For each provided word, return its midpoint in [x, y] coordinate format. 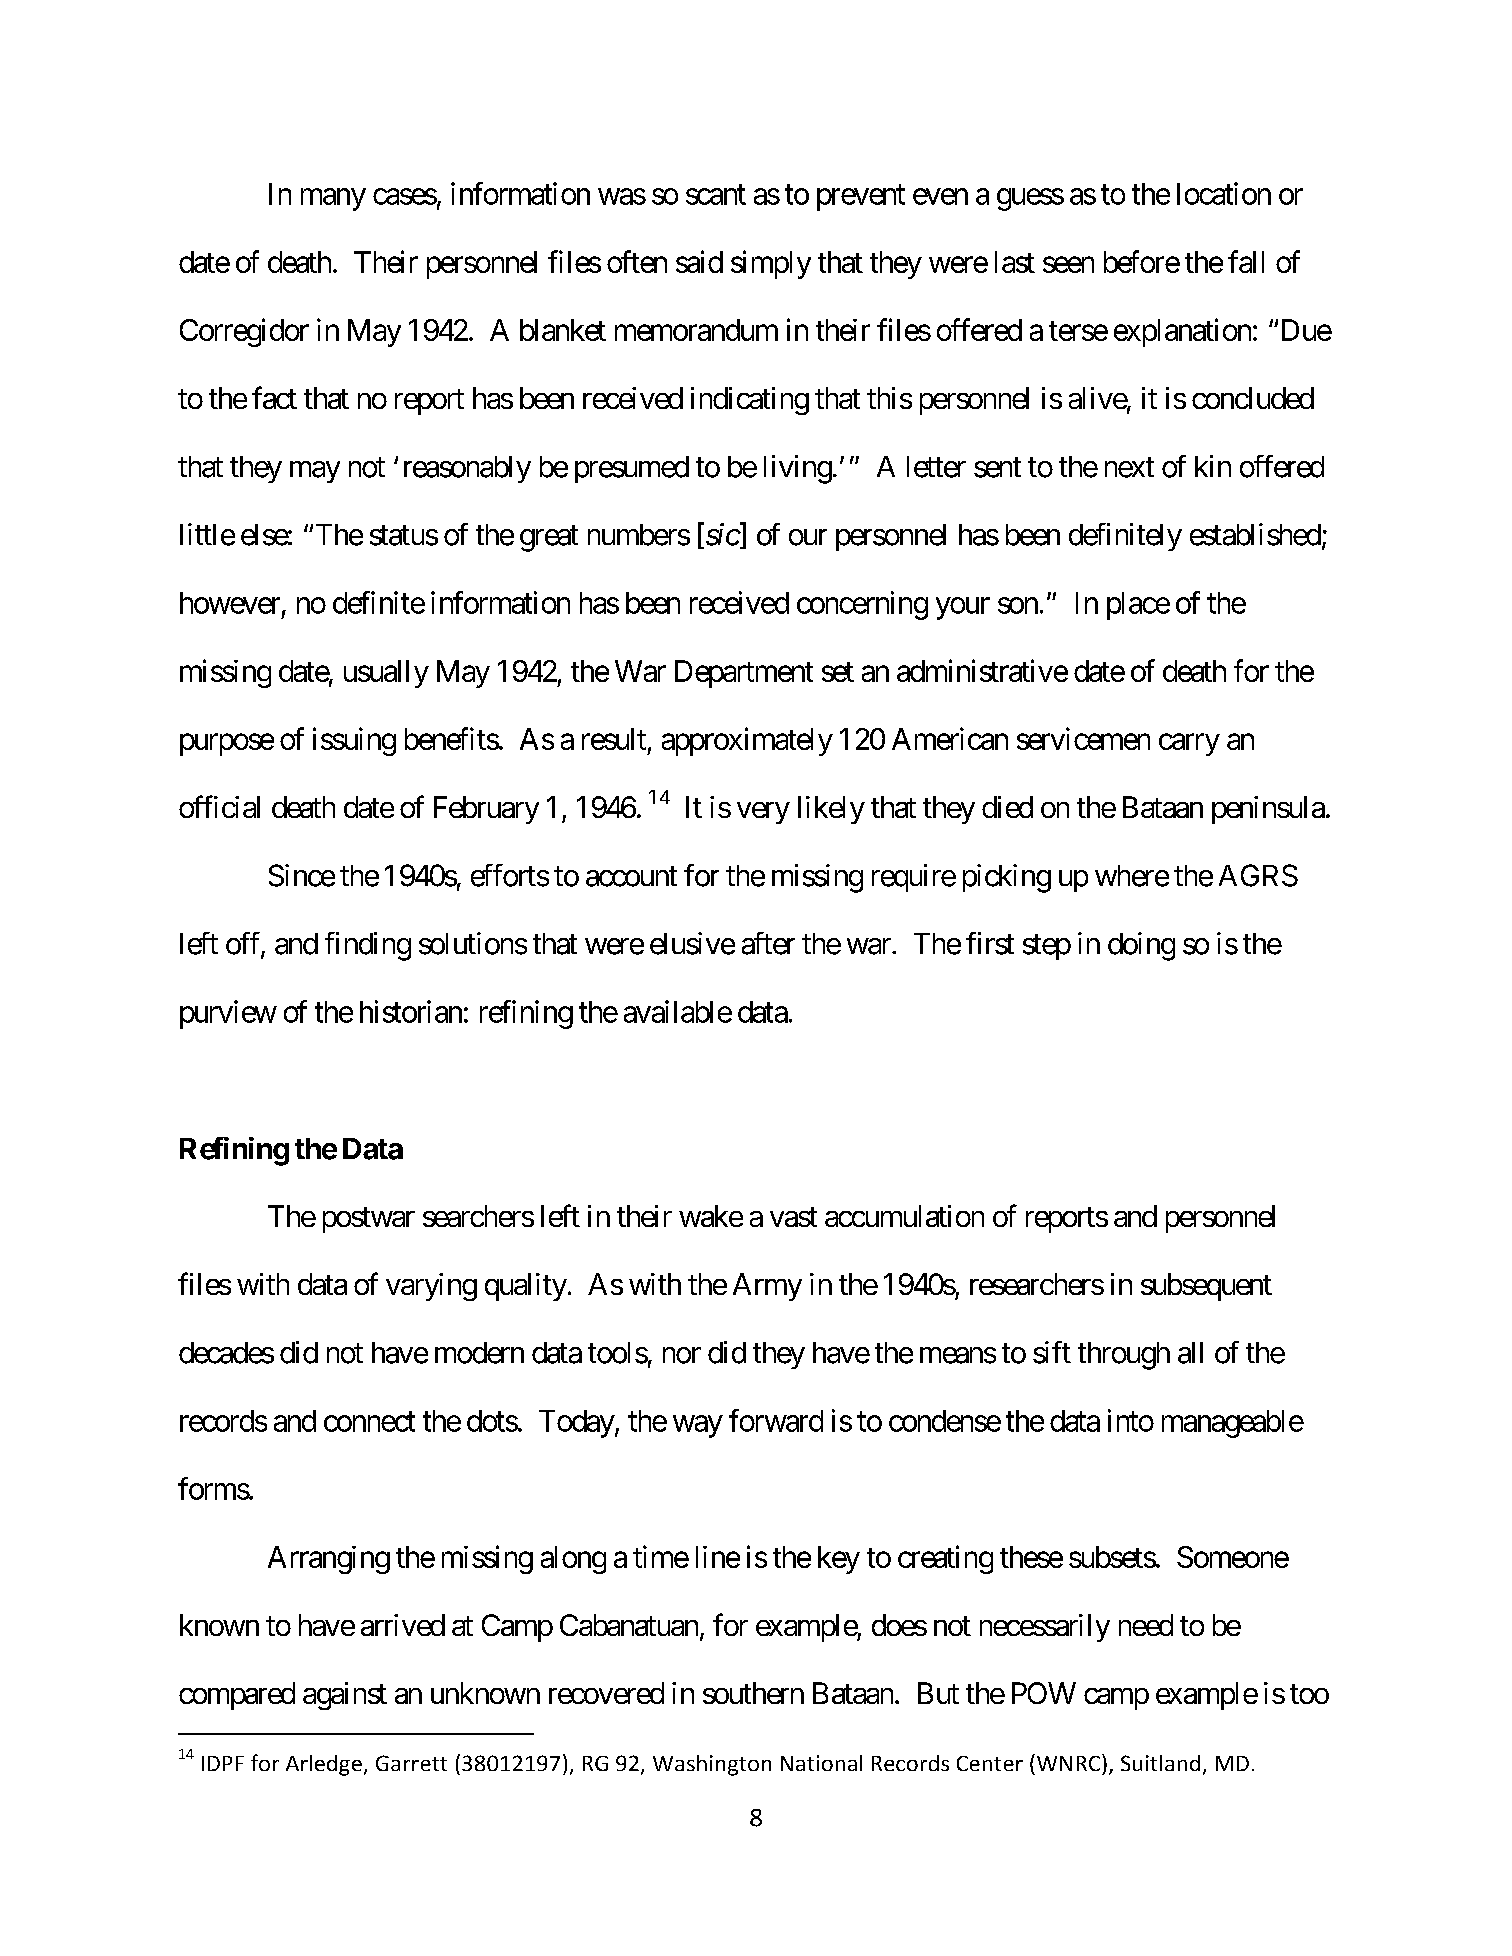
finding [368, 946]
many [333, 199]
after [768, 943]
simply [771, 264]
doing [1141, 946]
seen [1068, 265]
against [345, 1696]
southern [753, 1693]
